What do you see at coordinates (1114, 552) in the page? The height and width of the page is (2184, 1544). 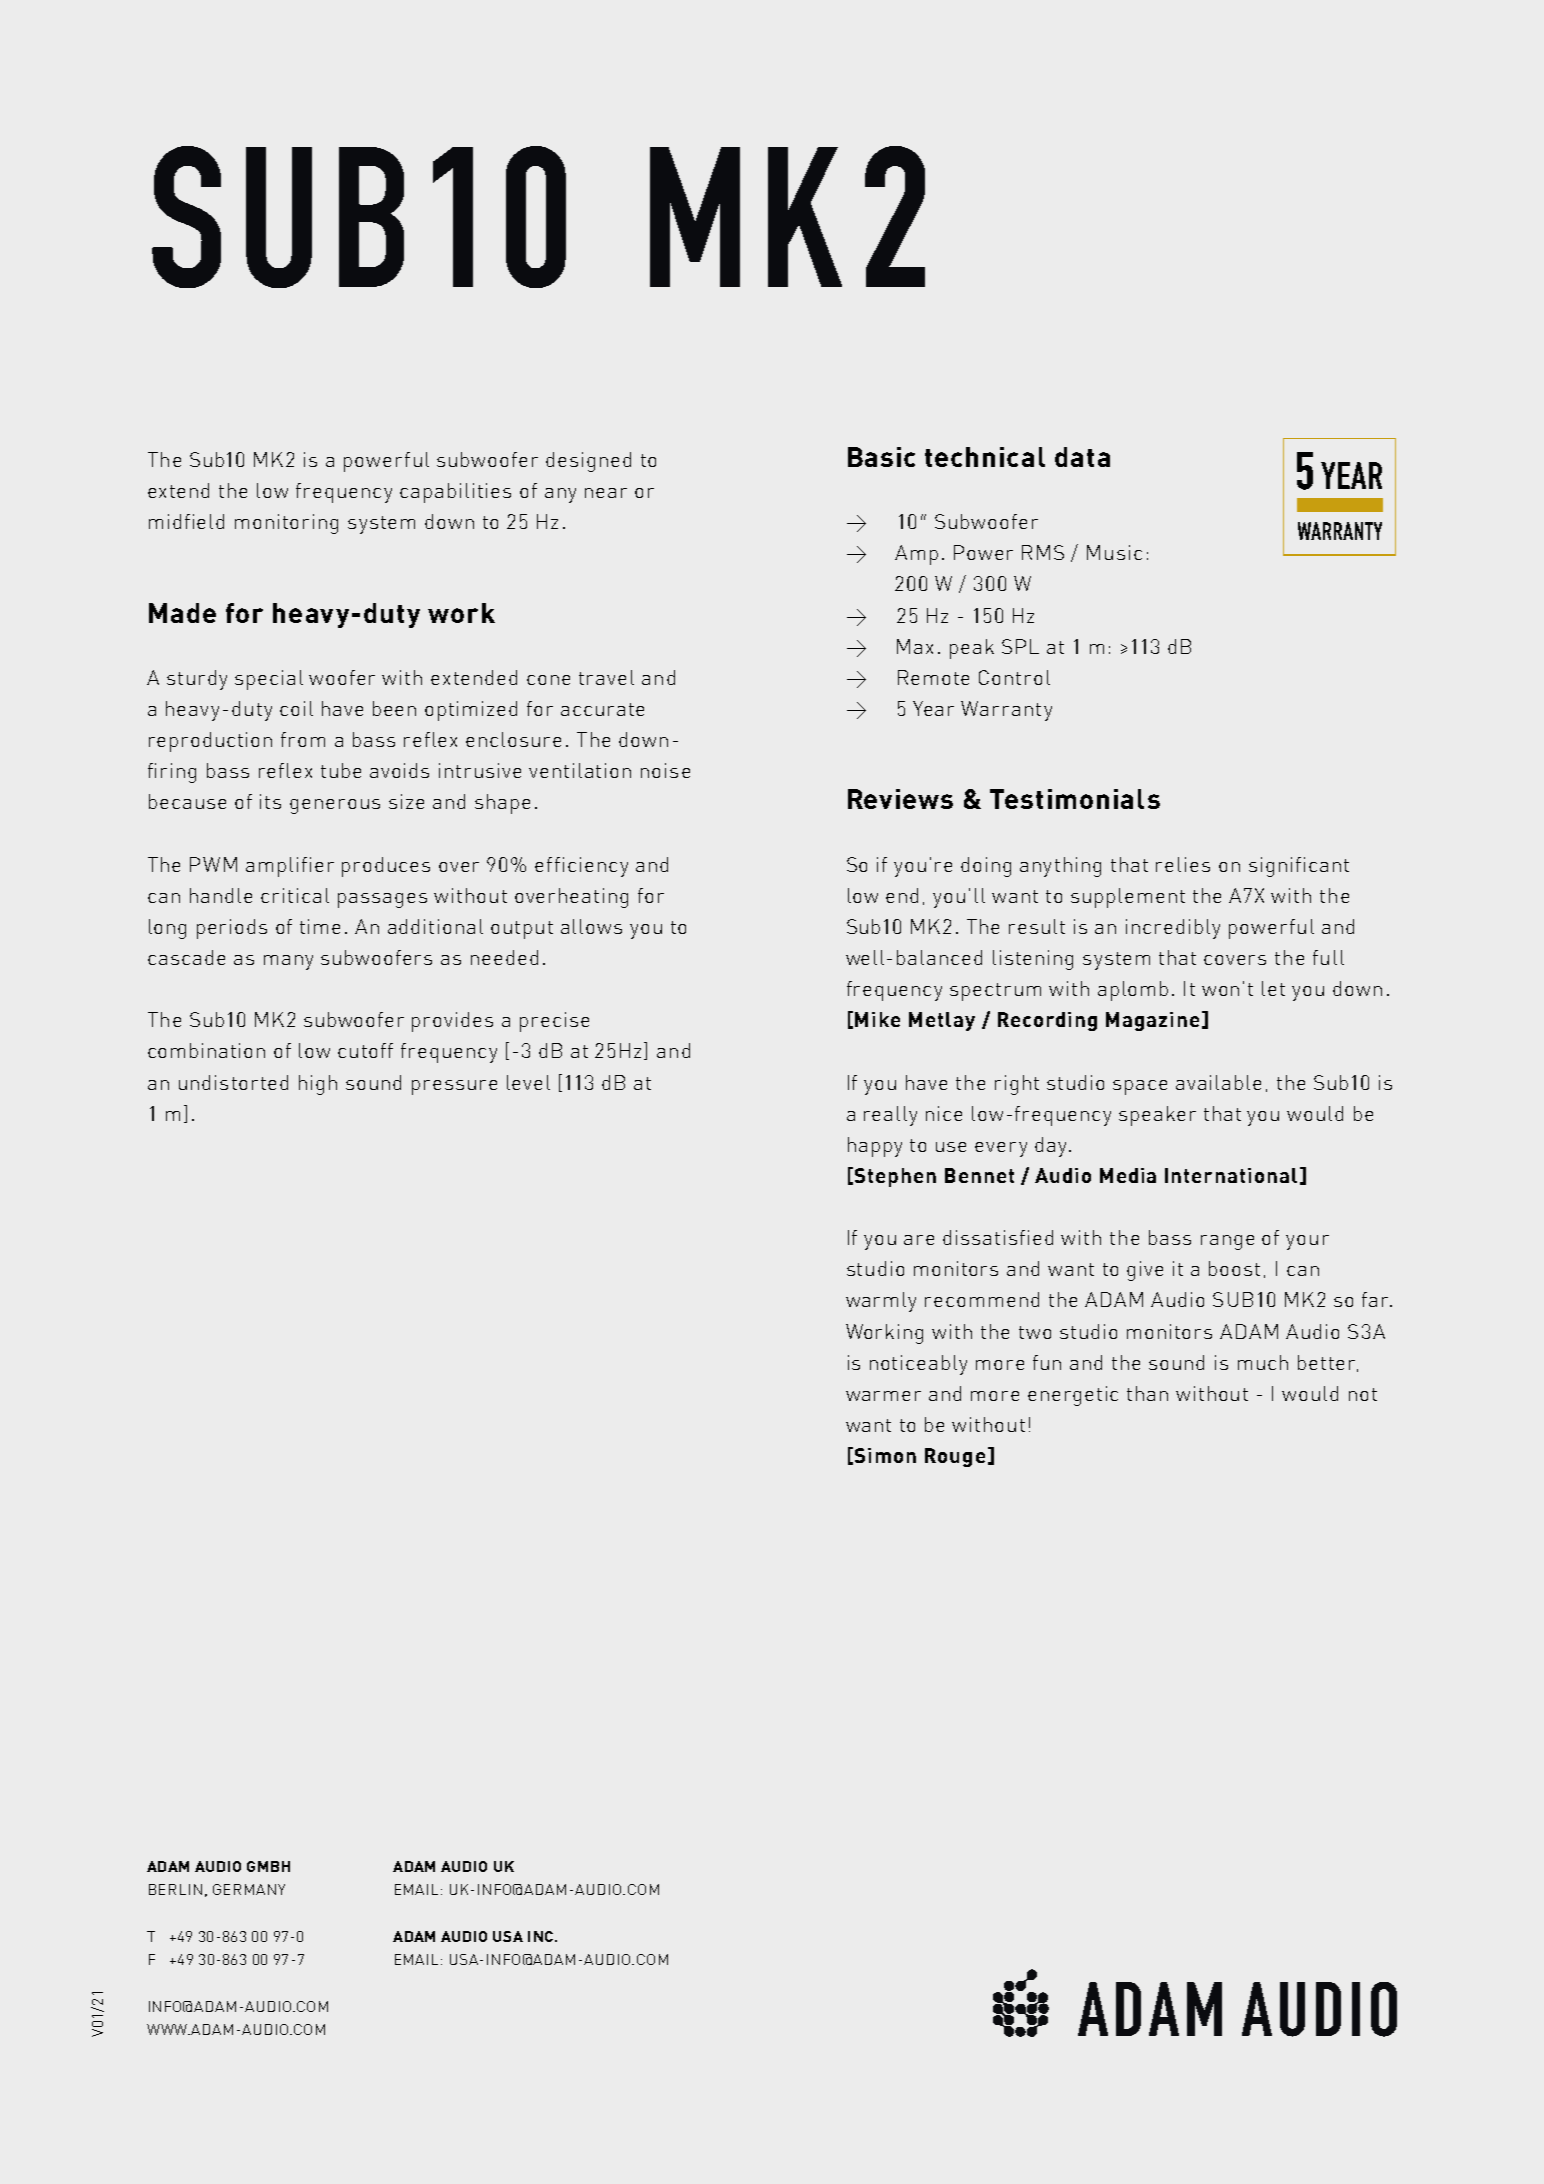 I see `Music` at bounding box center [1114, 552].
